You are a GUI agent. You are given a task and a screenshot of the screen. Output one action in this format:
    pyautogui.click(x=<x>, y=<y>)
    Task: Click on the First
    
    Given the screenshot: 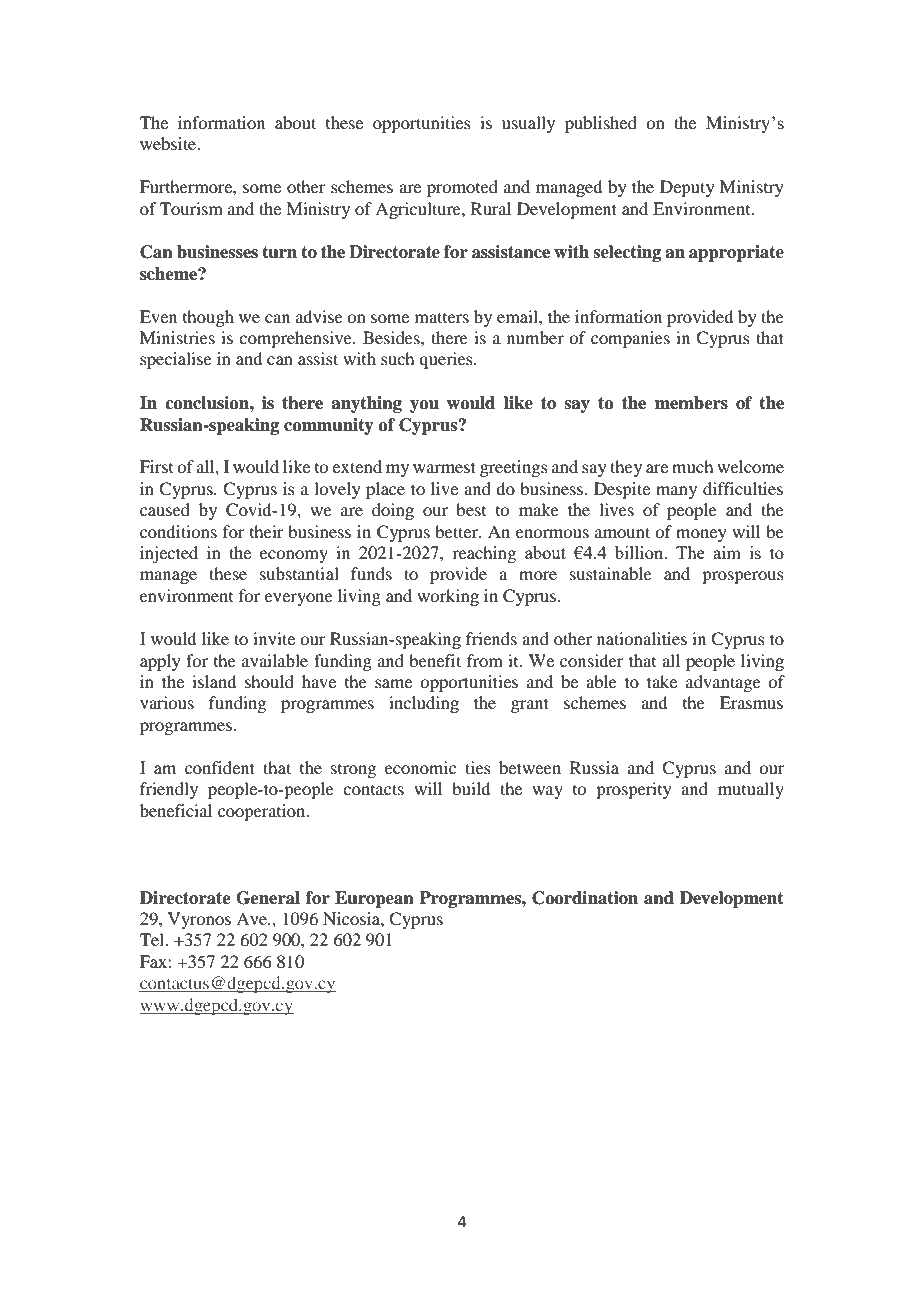 What is the action you would take?
    pyautogui.click(x=156, y=466)
